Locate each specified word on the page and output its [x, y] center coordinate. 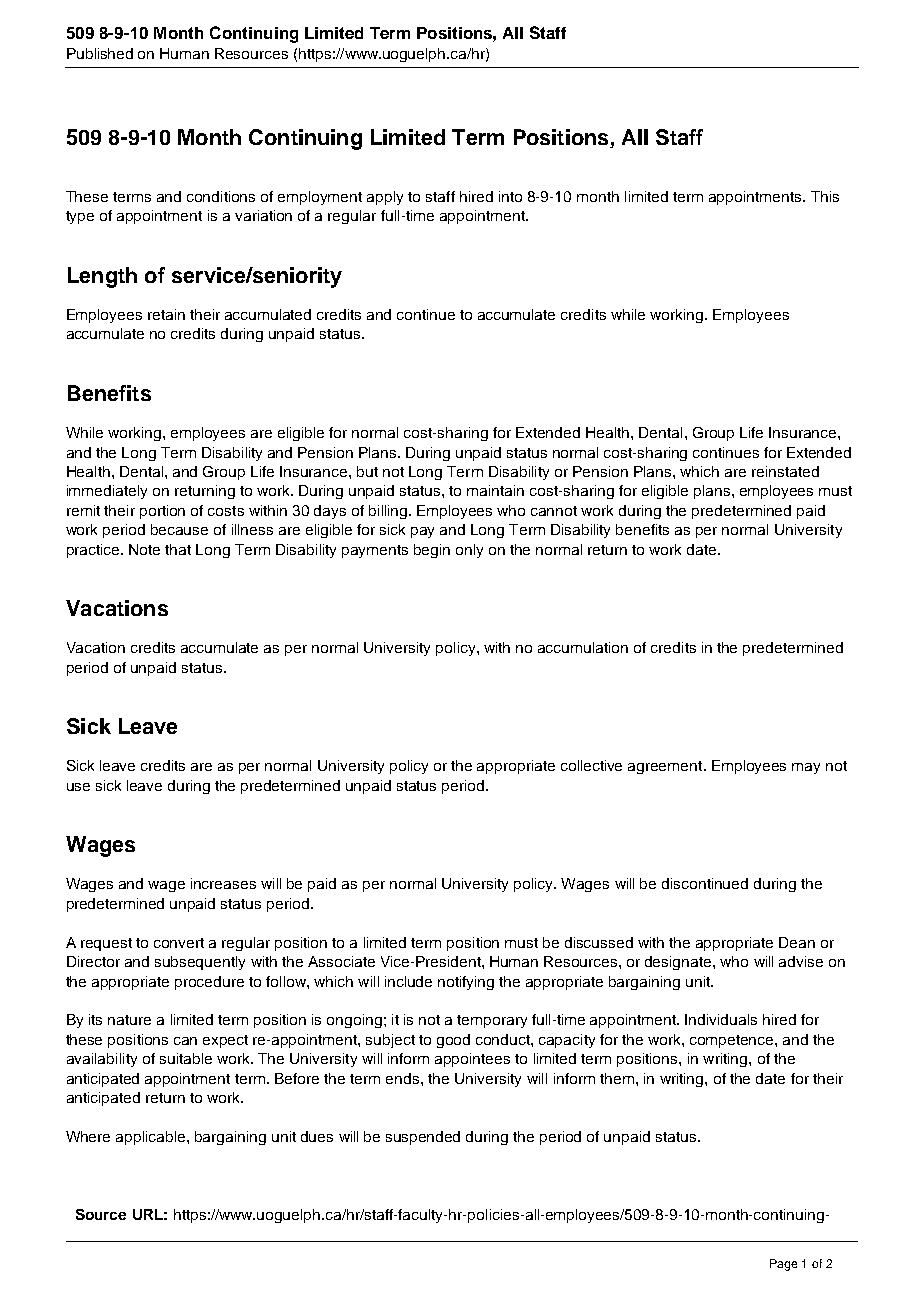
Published [100, 53]
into [510, 196]
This [825, 196]
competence [733, 1041]
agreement [666, 767]
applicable [152, 1138]
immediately [107, 492]
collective [591, 765]
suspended [423, 1138]
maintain [495, 490]
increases [223, 883]
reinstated [785, 471]
